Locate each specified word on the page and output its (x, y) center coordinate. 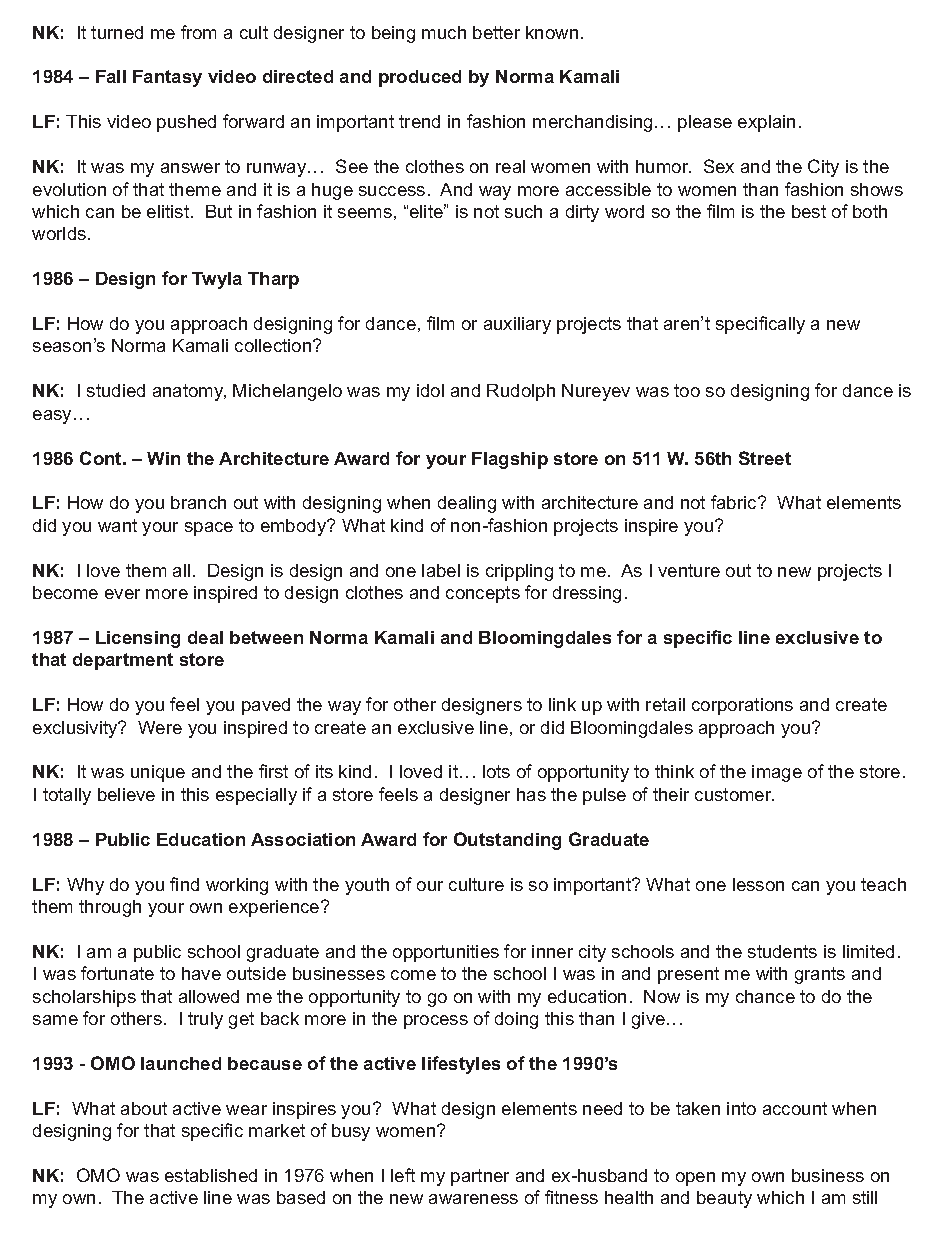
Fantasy (167, 78)
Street (765, 458)
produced (420, 78)
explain (766, 123)
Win (163, 458)
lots (496, 771)
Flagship (510, 460)
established (211, 1175)
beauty (724, 1199)
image (777, 773)
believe (126, 794)
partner (480, 1177)
